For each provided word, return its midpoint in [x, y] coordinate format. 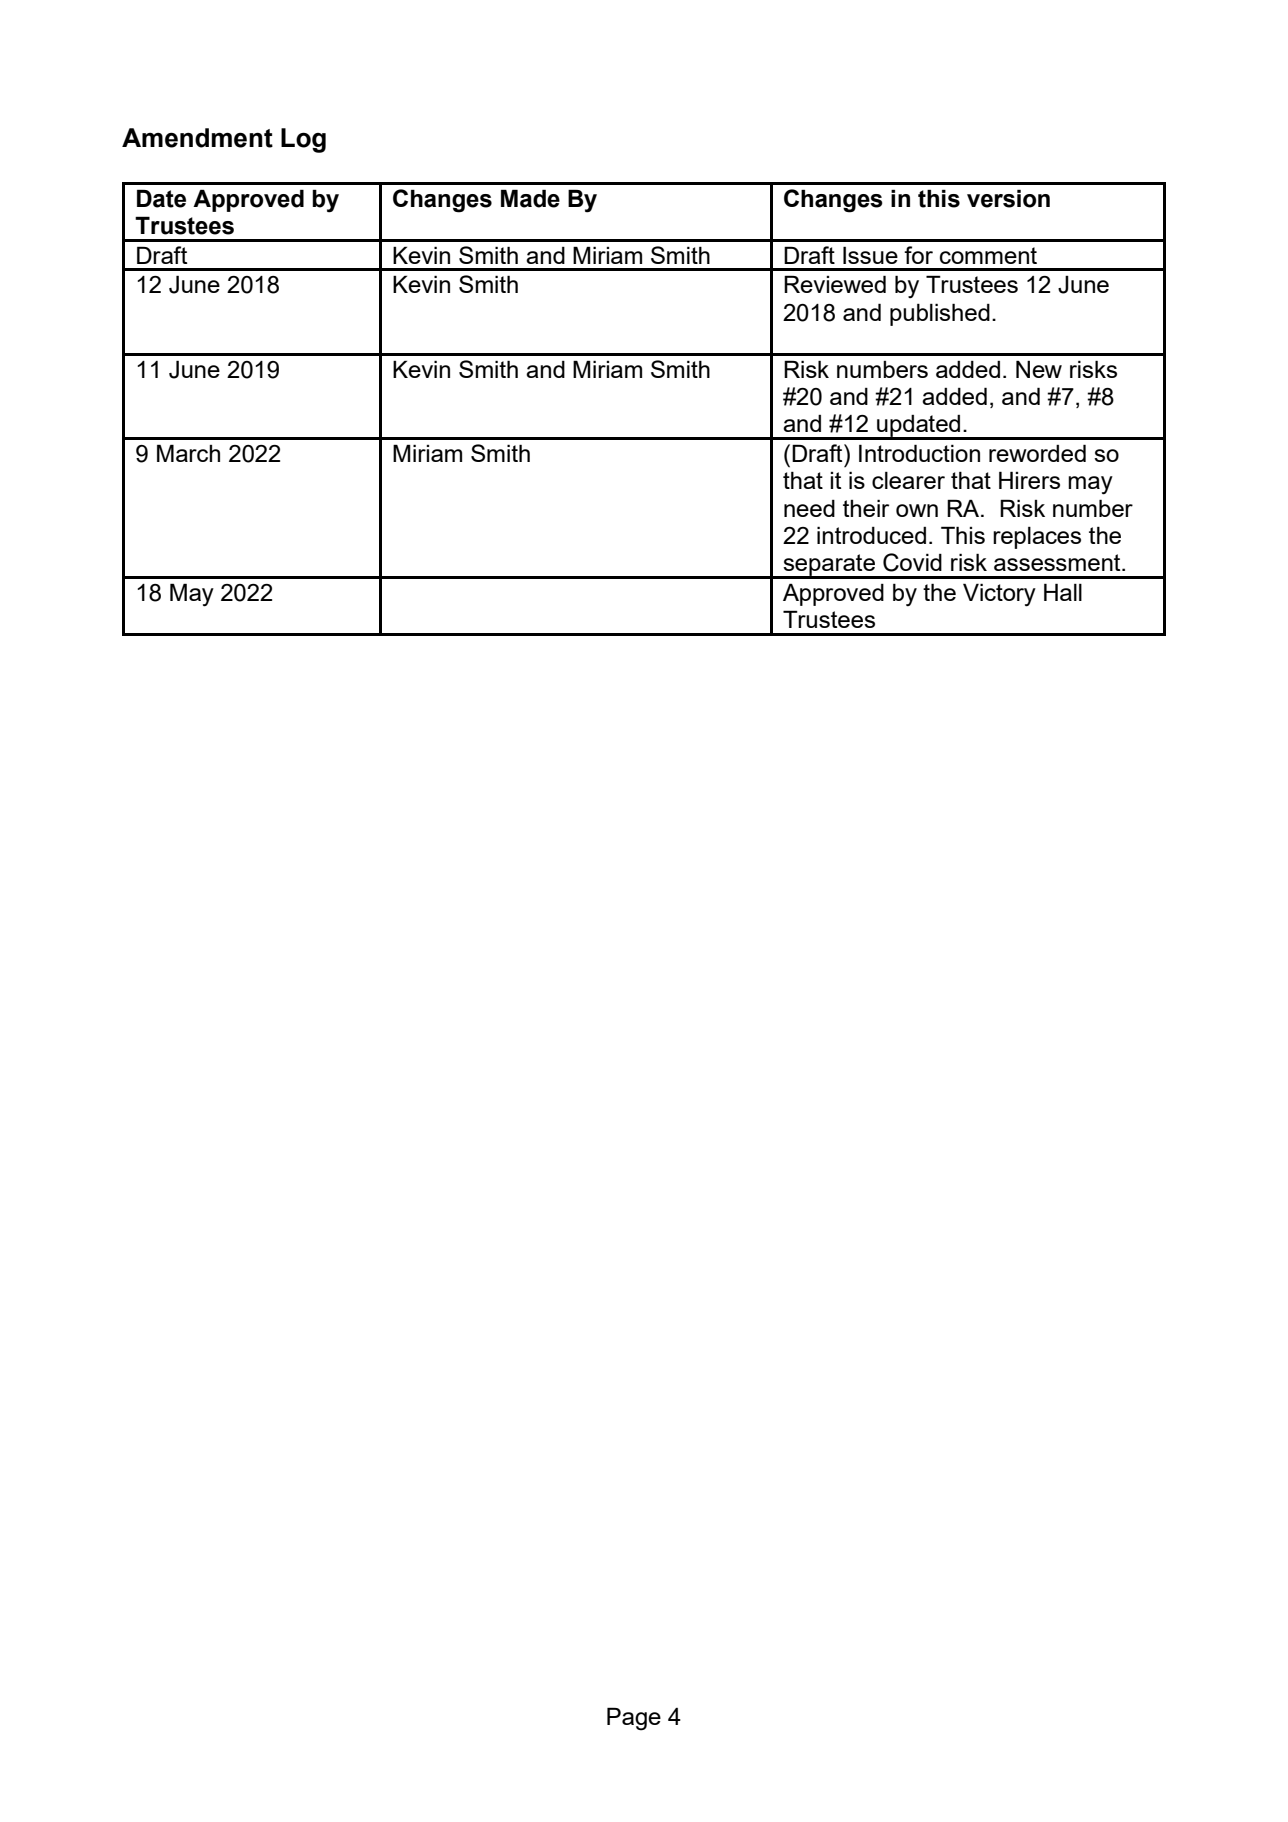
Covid [912, 562]
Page [634, 1719]
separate [829, 566]
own [917, 510]
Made [530, 198]
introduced [871, 535]
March [188, 453]
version [1008, 198]
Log [303, 140]
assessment [1058, 562]
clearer [908, 480]
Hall [1063, 592]
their [866, 508]
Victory [999, 595]
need [809, 508]
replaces [1037, 537]
